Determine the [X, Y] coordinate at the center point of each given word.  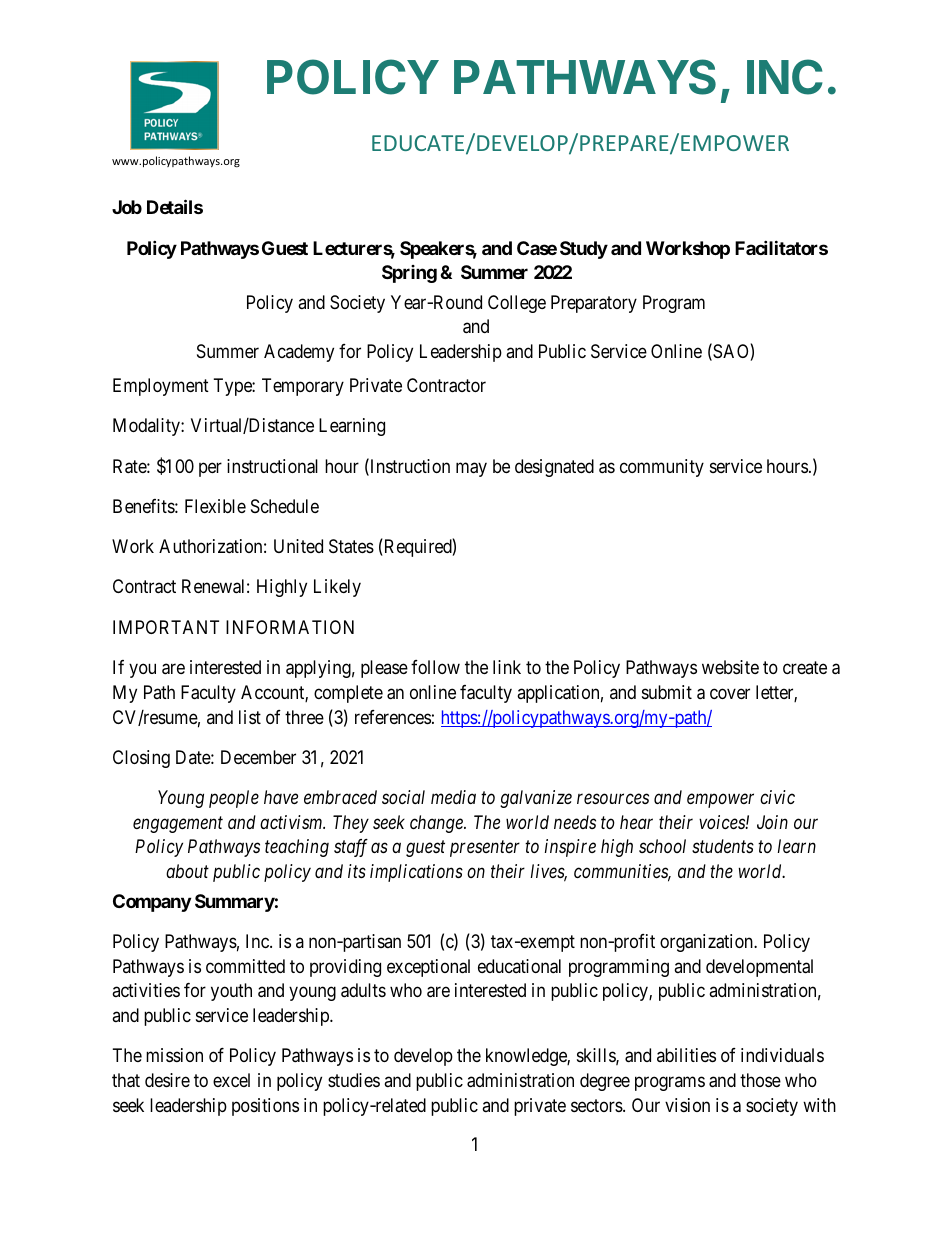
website [730, 667]
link [507, 667]
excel [231, 1080]
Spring [409, 274]
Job [127, 207]
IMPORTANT [166, 627]
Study [584, 250]
